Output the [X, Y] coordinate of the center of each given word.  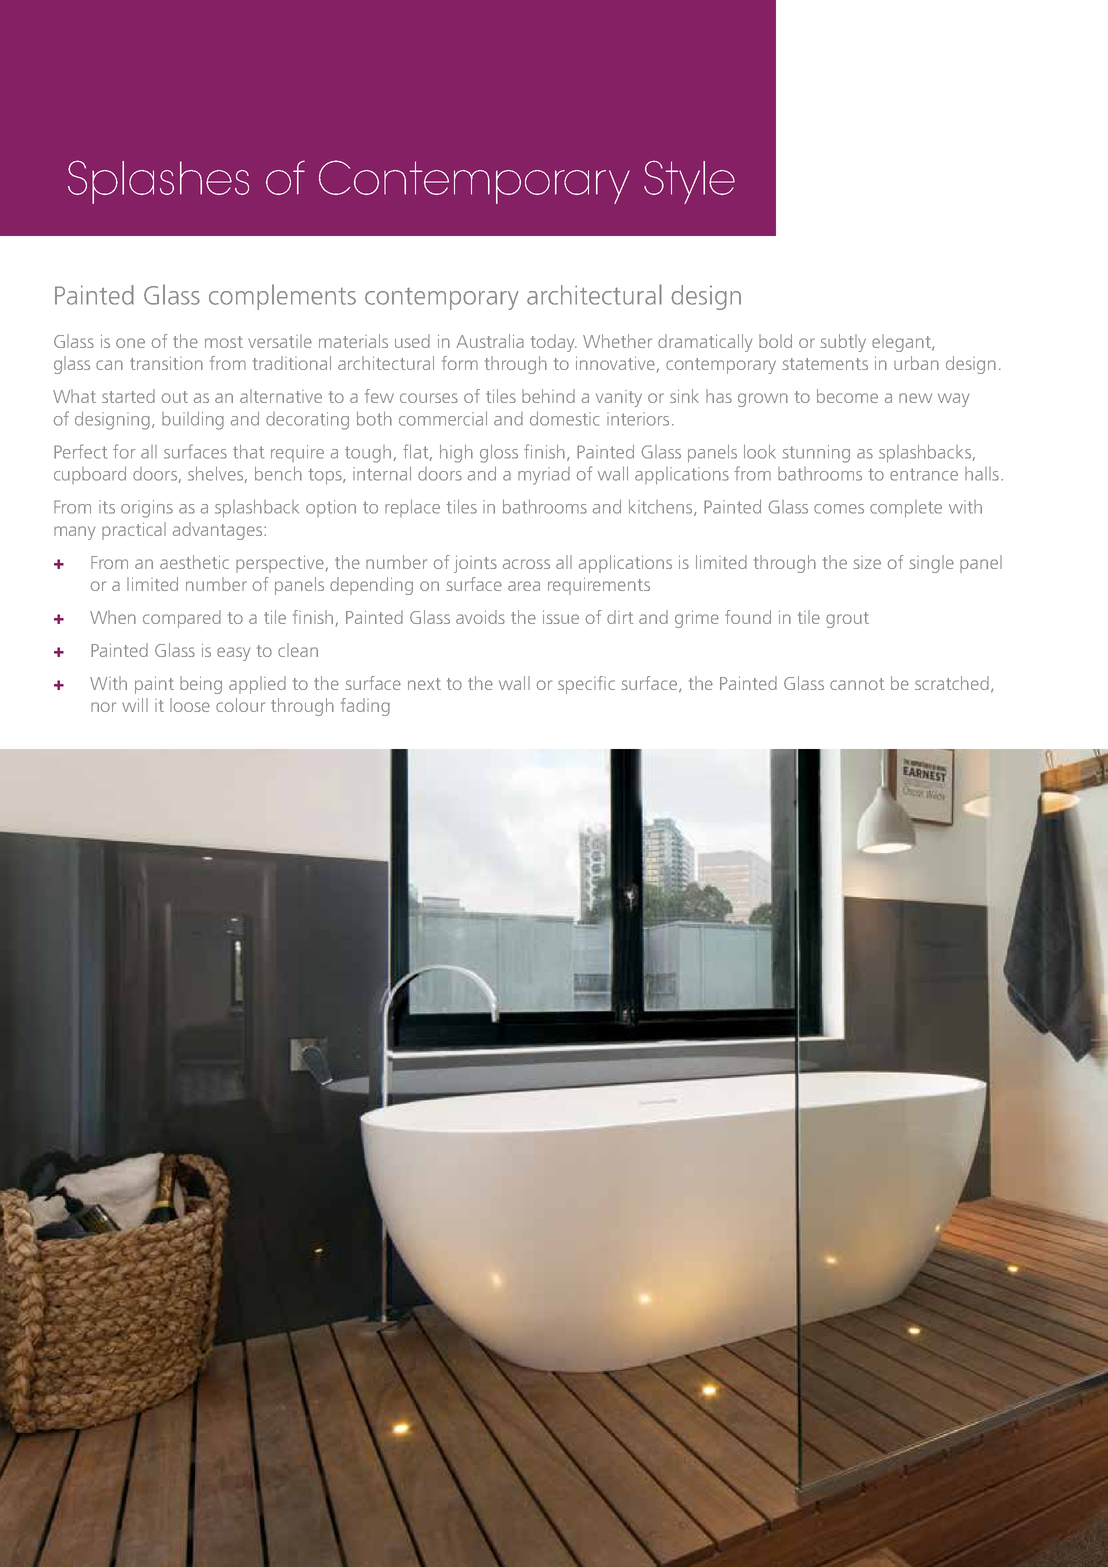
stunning [816, 454]
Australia [490, 341]
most [224, 342]
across [526, 564]
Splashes [158, 182]
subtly [843, 343]
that [248, 451]
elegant [902, 343]
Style [689, 182]
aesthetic [194, 562]
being [201, 685]
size [867, 562]
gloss [499, 453]
